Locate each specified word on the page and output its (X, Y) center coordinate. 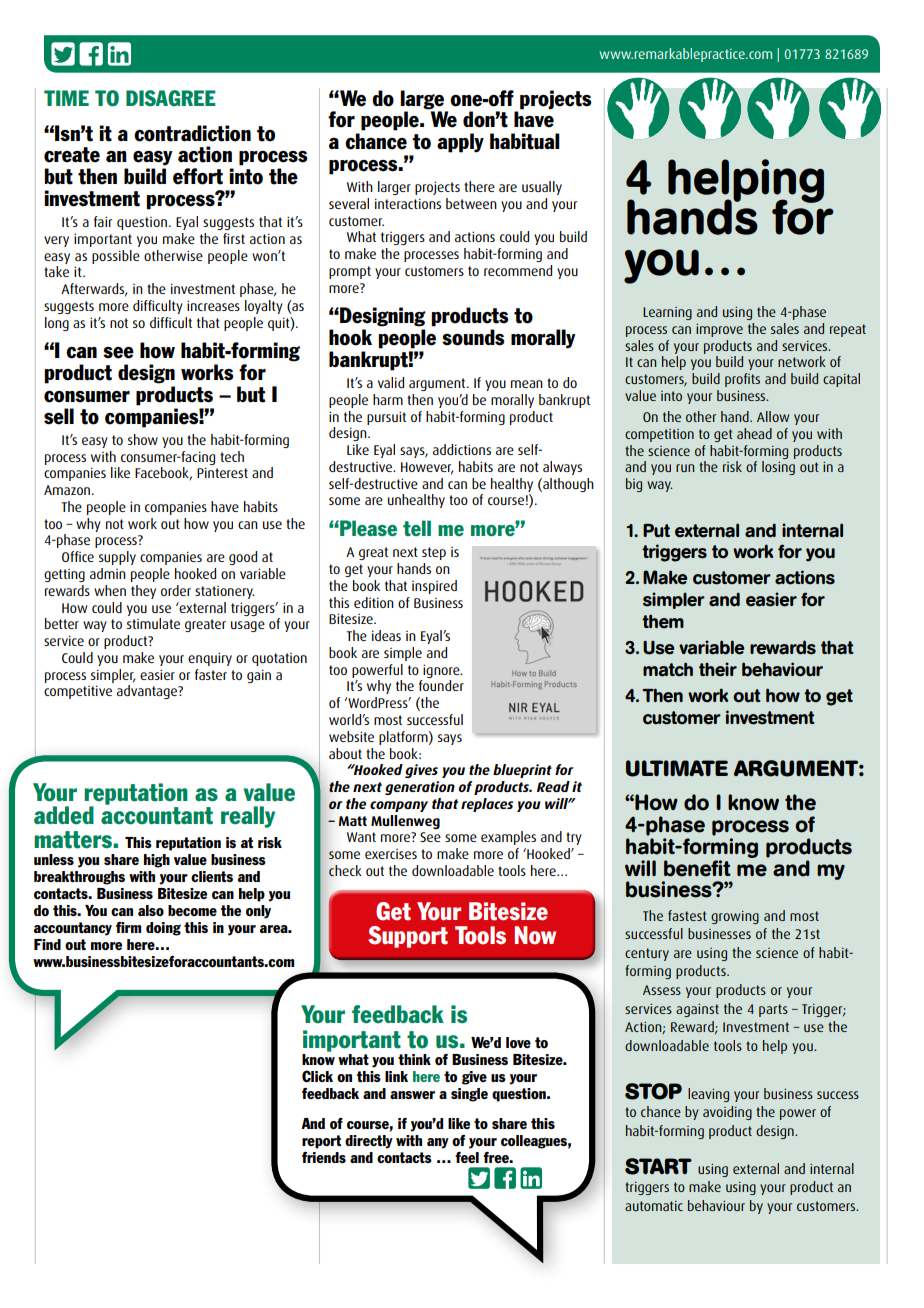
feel (467, 1157)
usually (542, 188)
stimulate (153, 623)
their (718, 669)
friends (324, 1157)
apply (460, 143)
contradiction (192, 133)
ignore (442, 671)
